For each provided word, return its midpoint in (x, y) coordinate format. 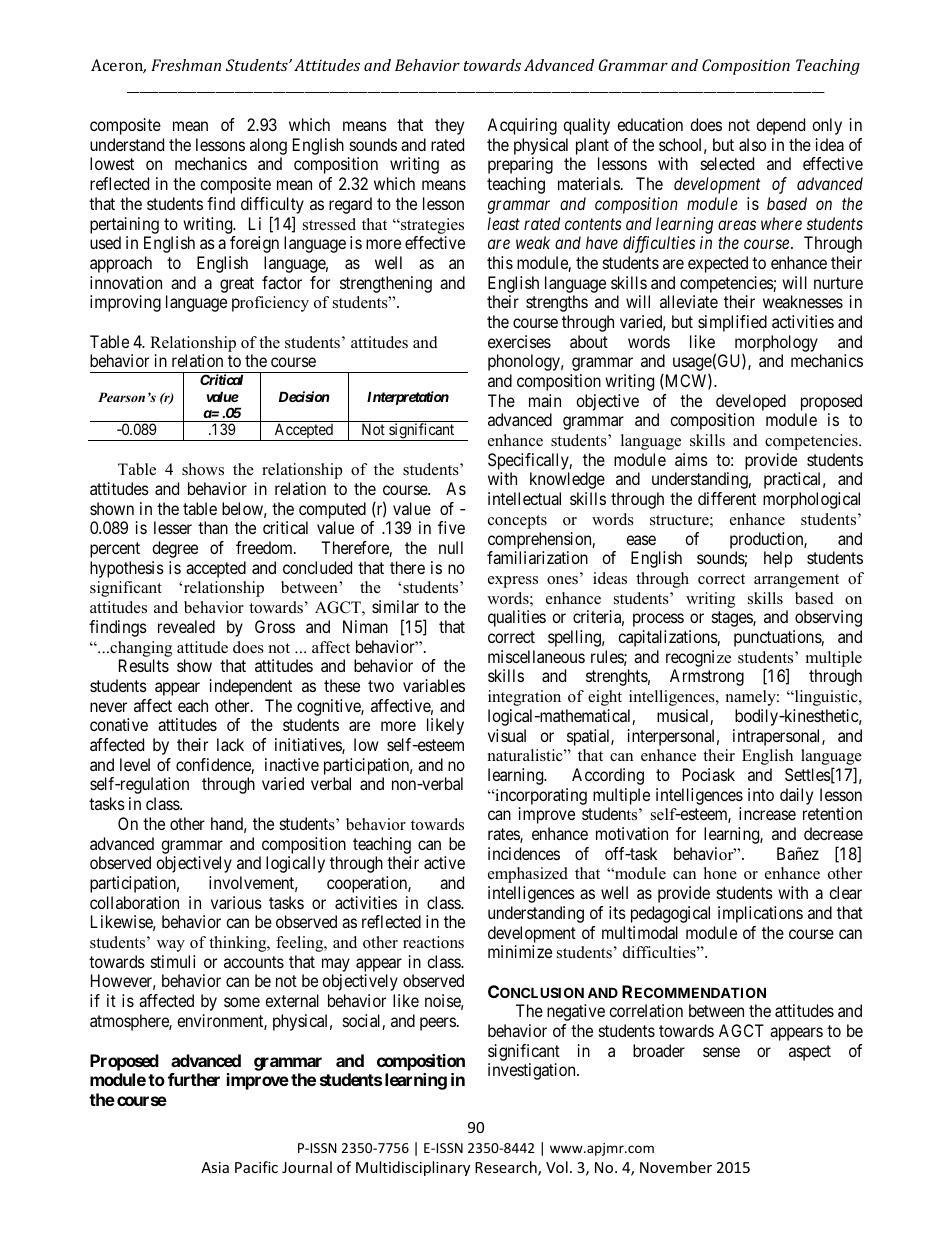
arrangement (796, 581)
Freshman (186, 65)
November (676, 1167)
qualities (517, 618)
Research (507, 1168)
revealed (186, 626)
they (449, 126)
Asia (215, 1167)
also (752, 144)
